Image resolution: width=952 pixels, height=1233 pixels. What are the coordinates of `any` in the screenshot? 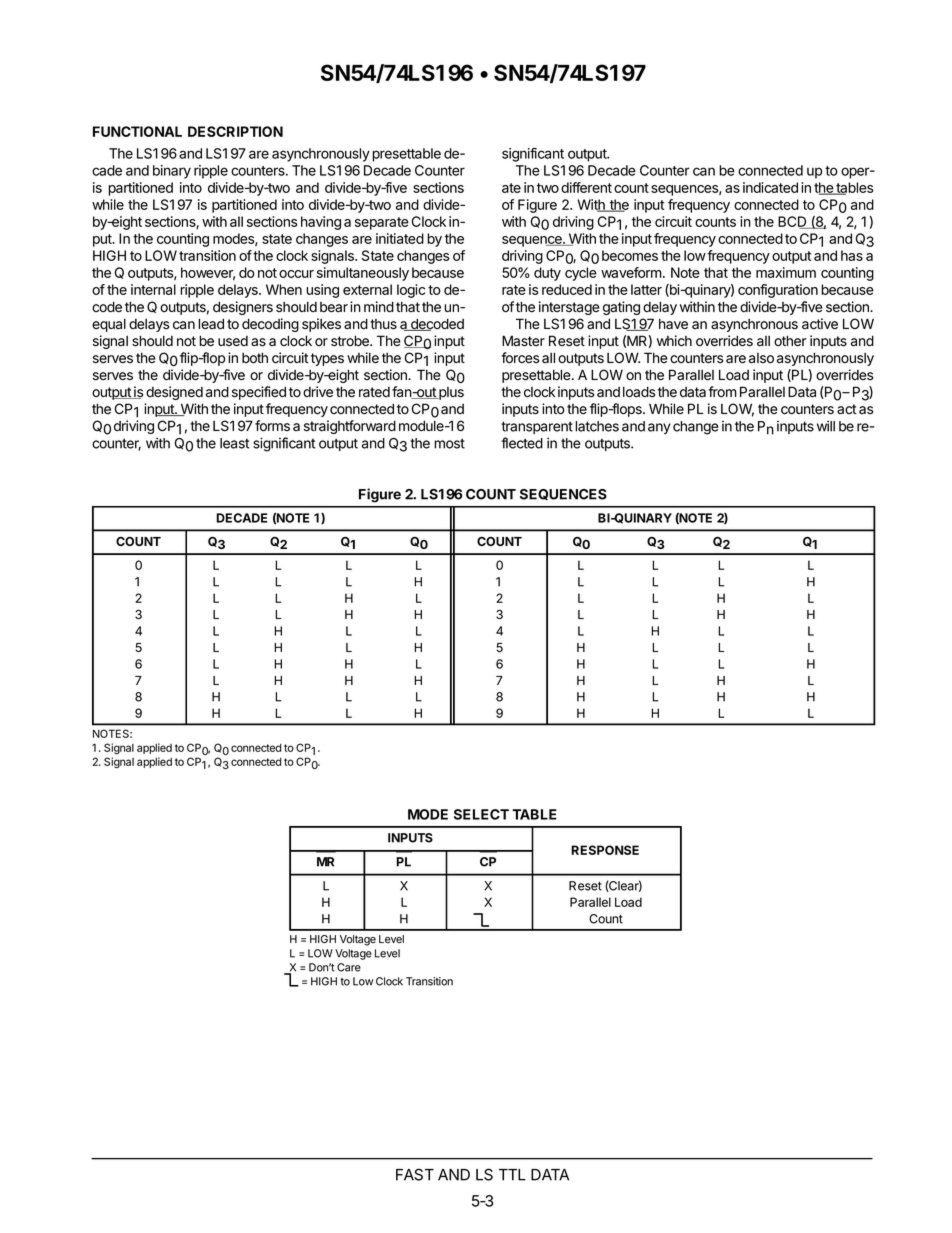 It's located at (659, 428).
